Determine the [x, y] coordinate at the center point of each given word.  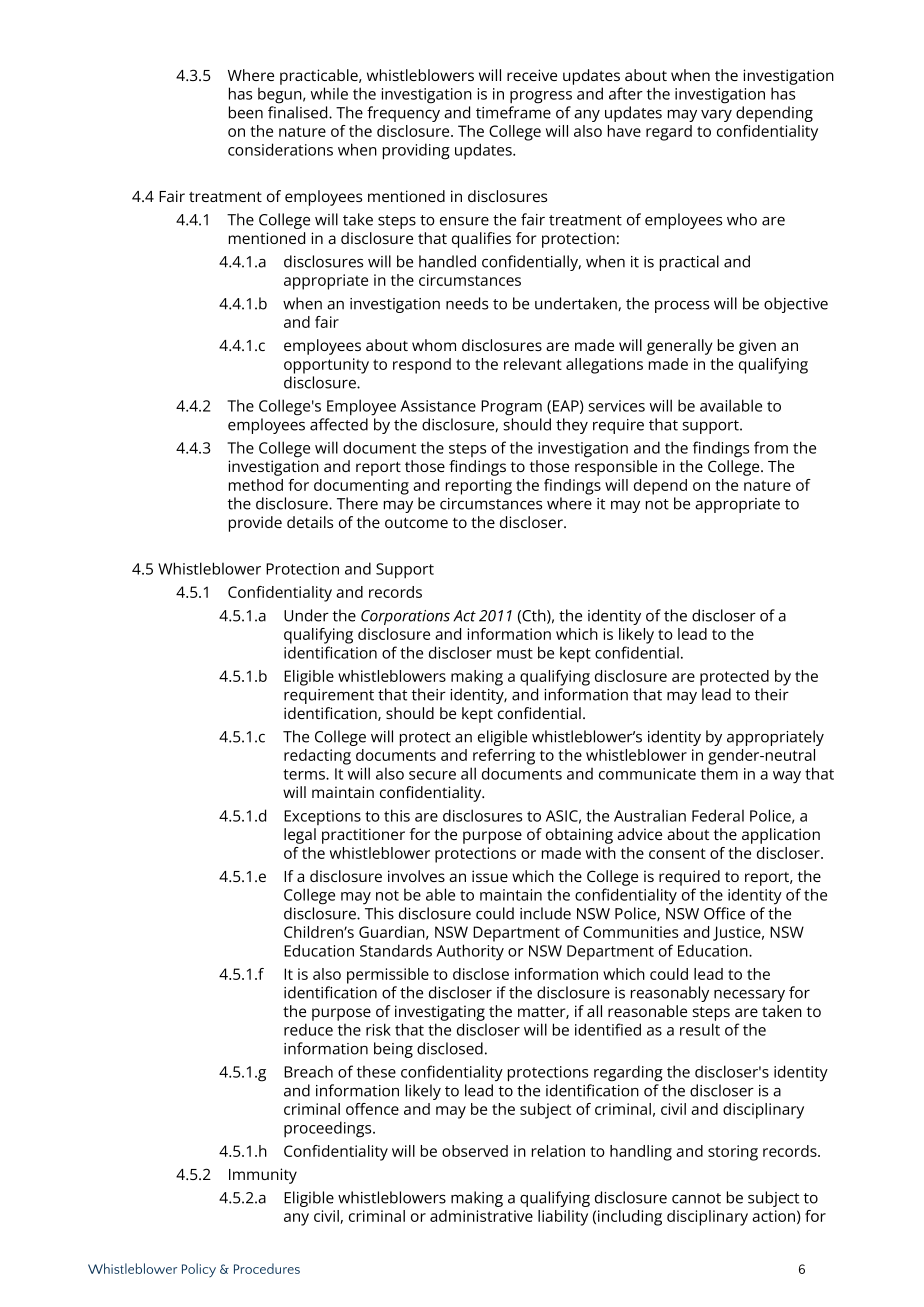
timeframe [513, 112]
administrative [481, 1216]
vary [716, 116]
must [515, 653]
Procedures [267, 1268]
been [246, 112]
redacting [317, 757]
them [719, 774]
